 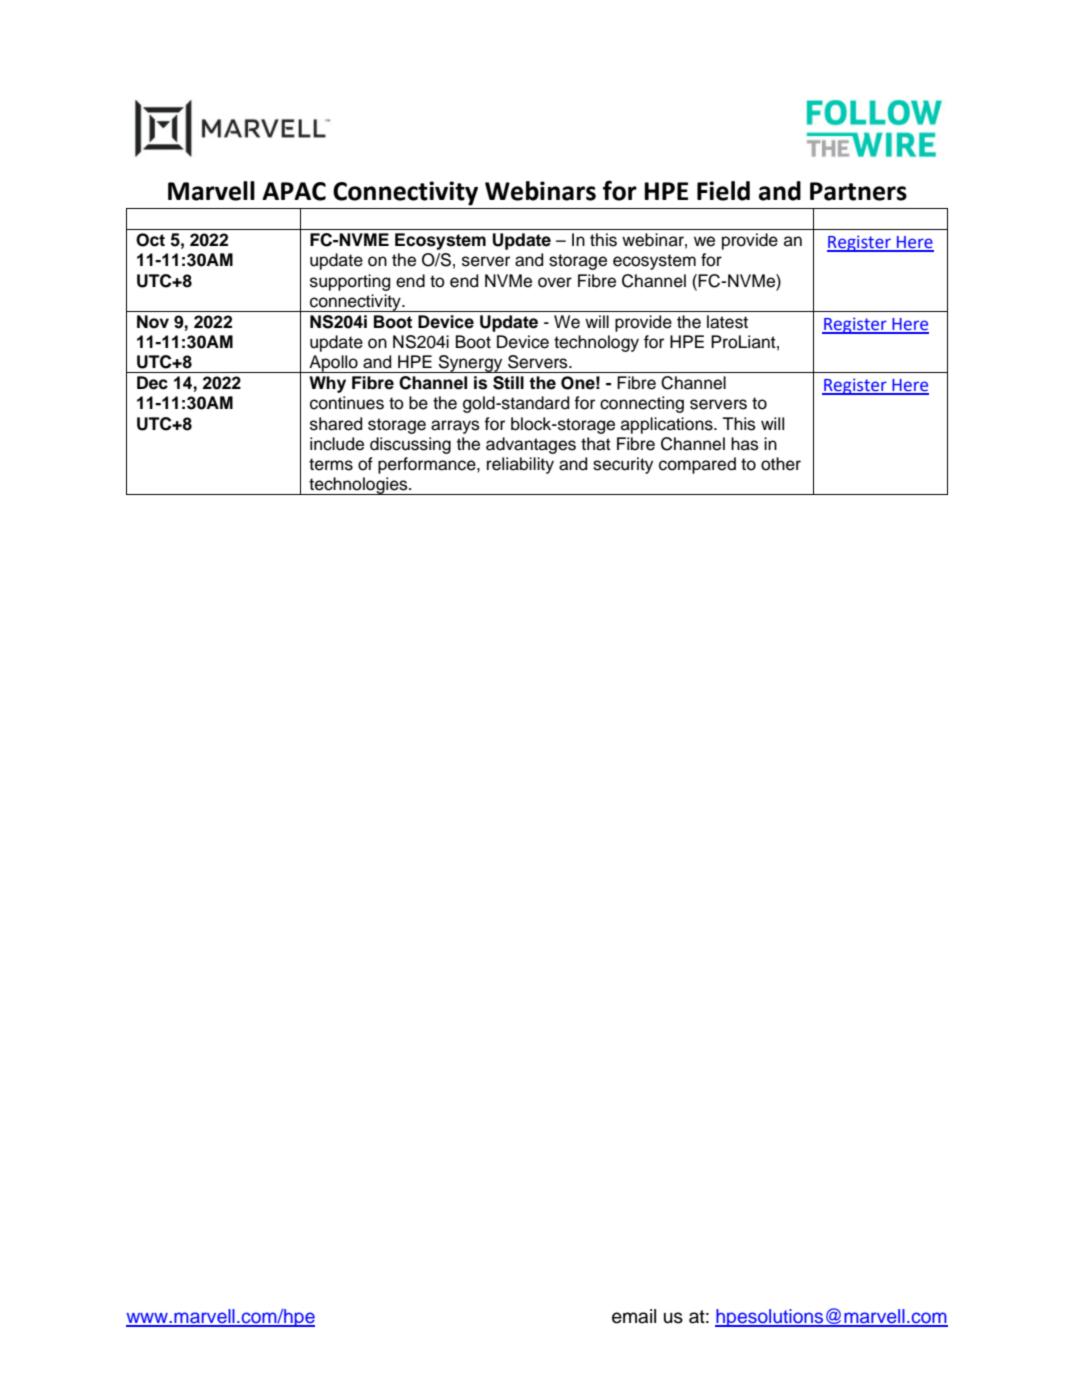 I want to click on performance, so click(x=428, y=465).
